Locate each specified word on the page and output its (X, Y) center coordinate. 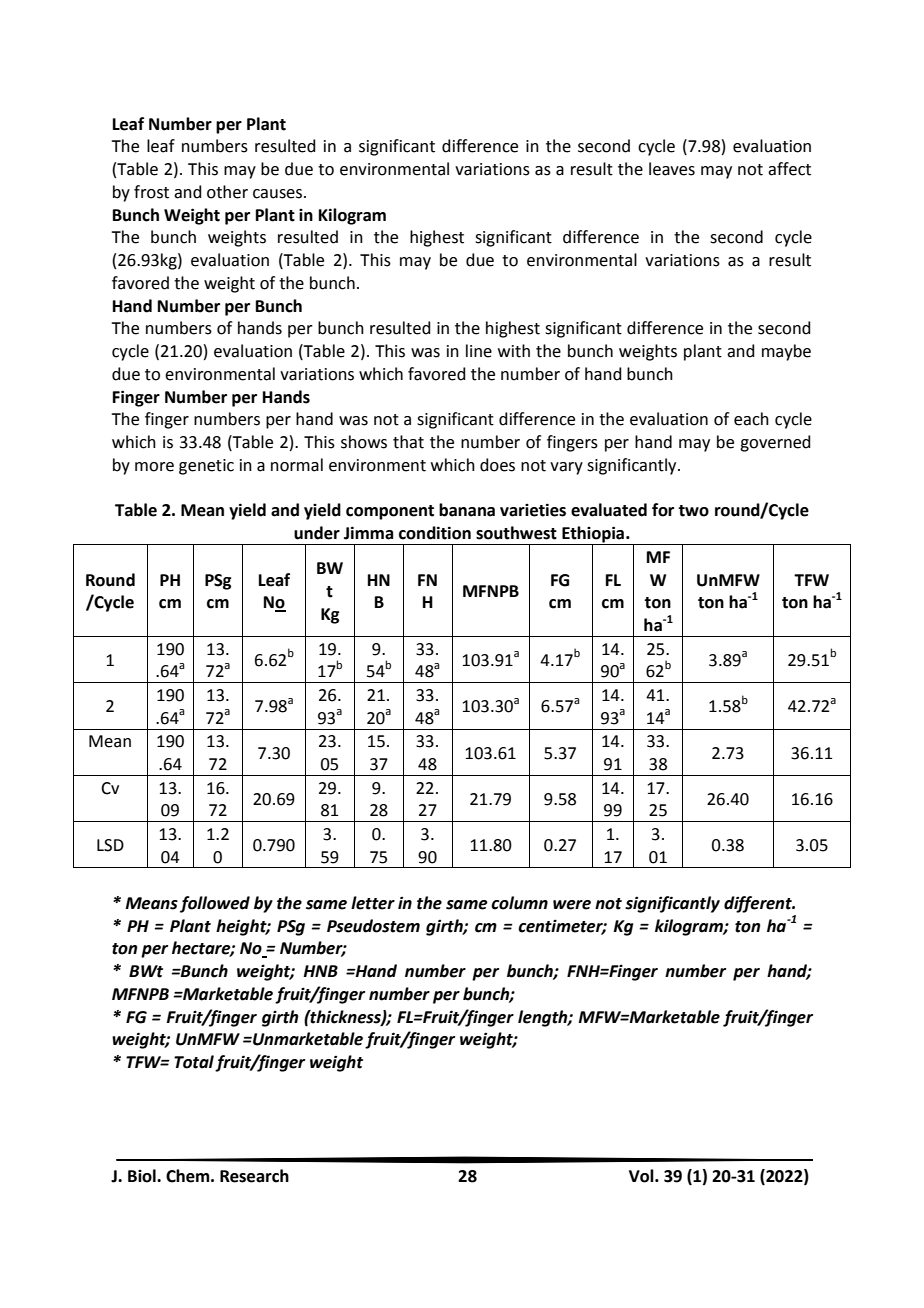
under (317, 533)
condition (435, 533)
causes (277, 194)
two (693, 511)
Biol (143, 1176)
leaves (672, 169)
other (227, 192)
